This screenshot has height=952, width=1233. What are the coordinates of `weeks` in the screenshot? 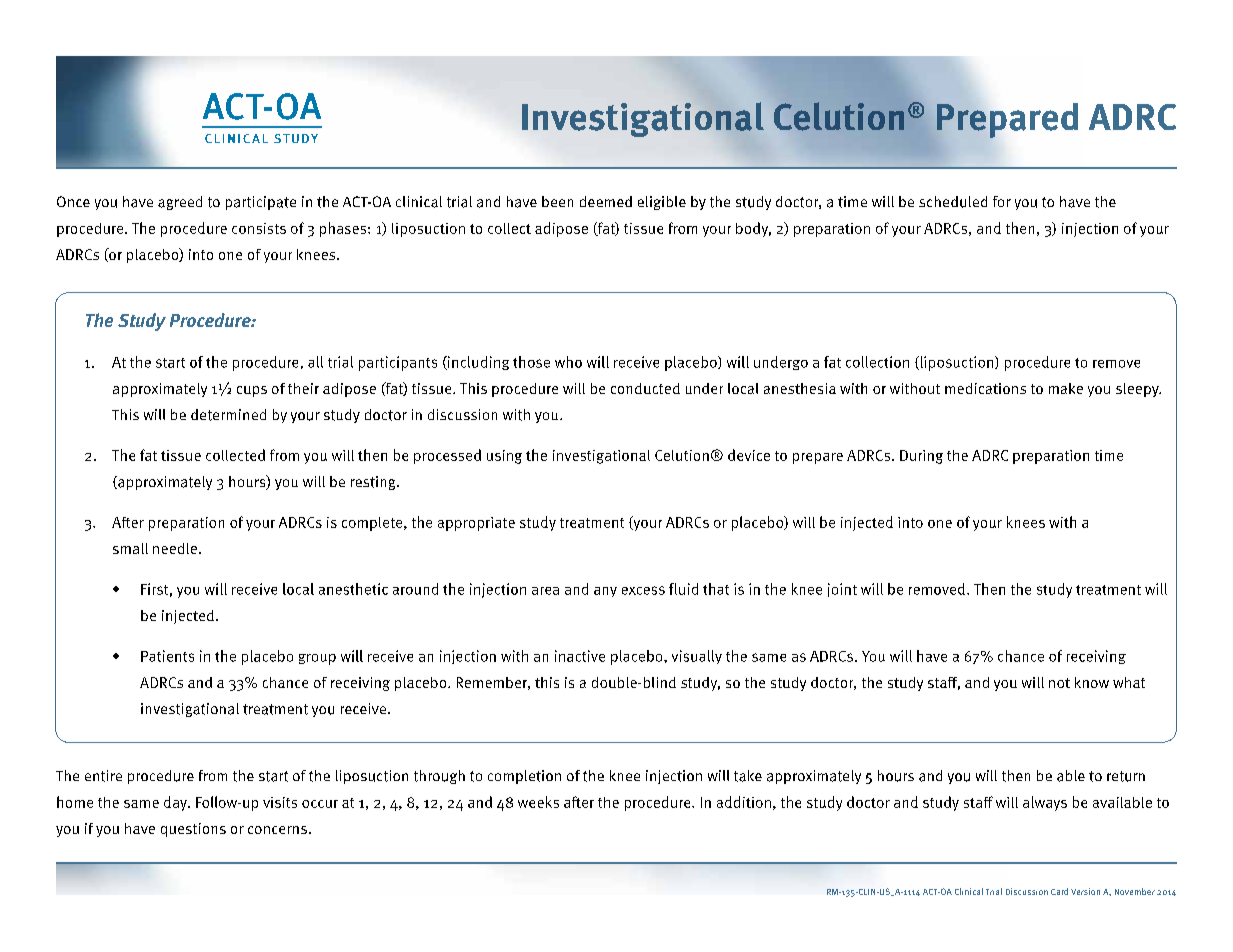 It's located at (538, 802).
